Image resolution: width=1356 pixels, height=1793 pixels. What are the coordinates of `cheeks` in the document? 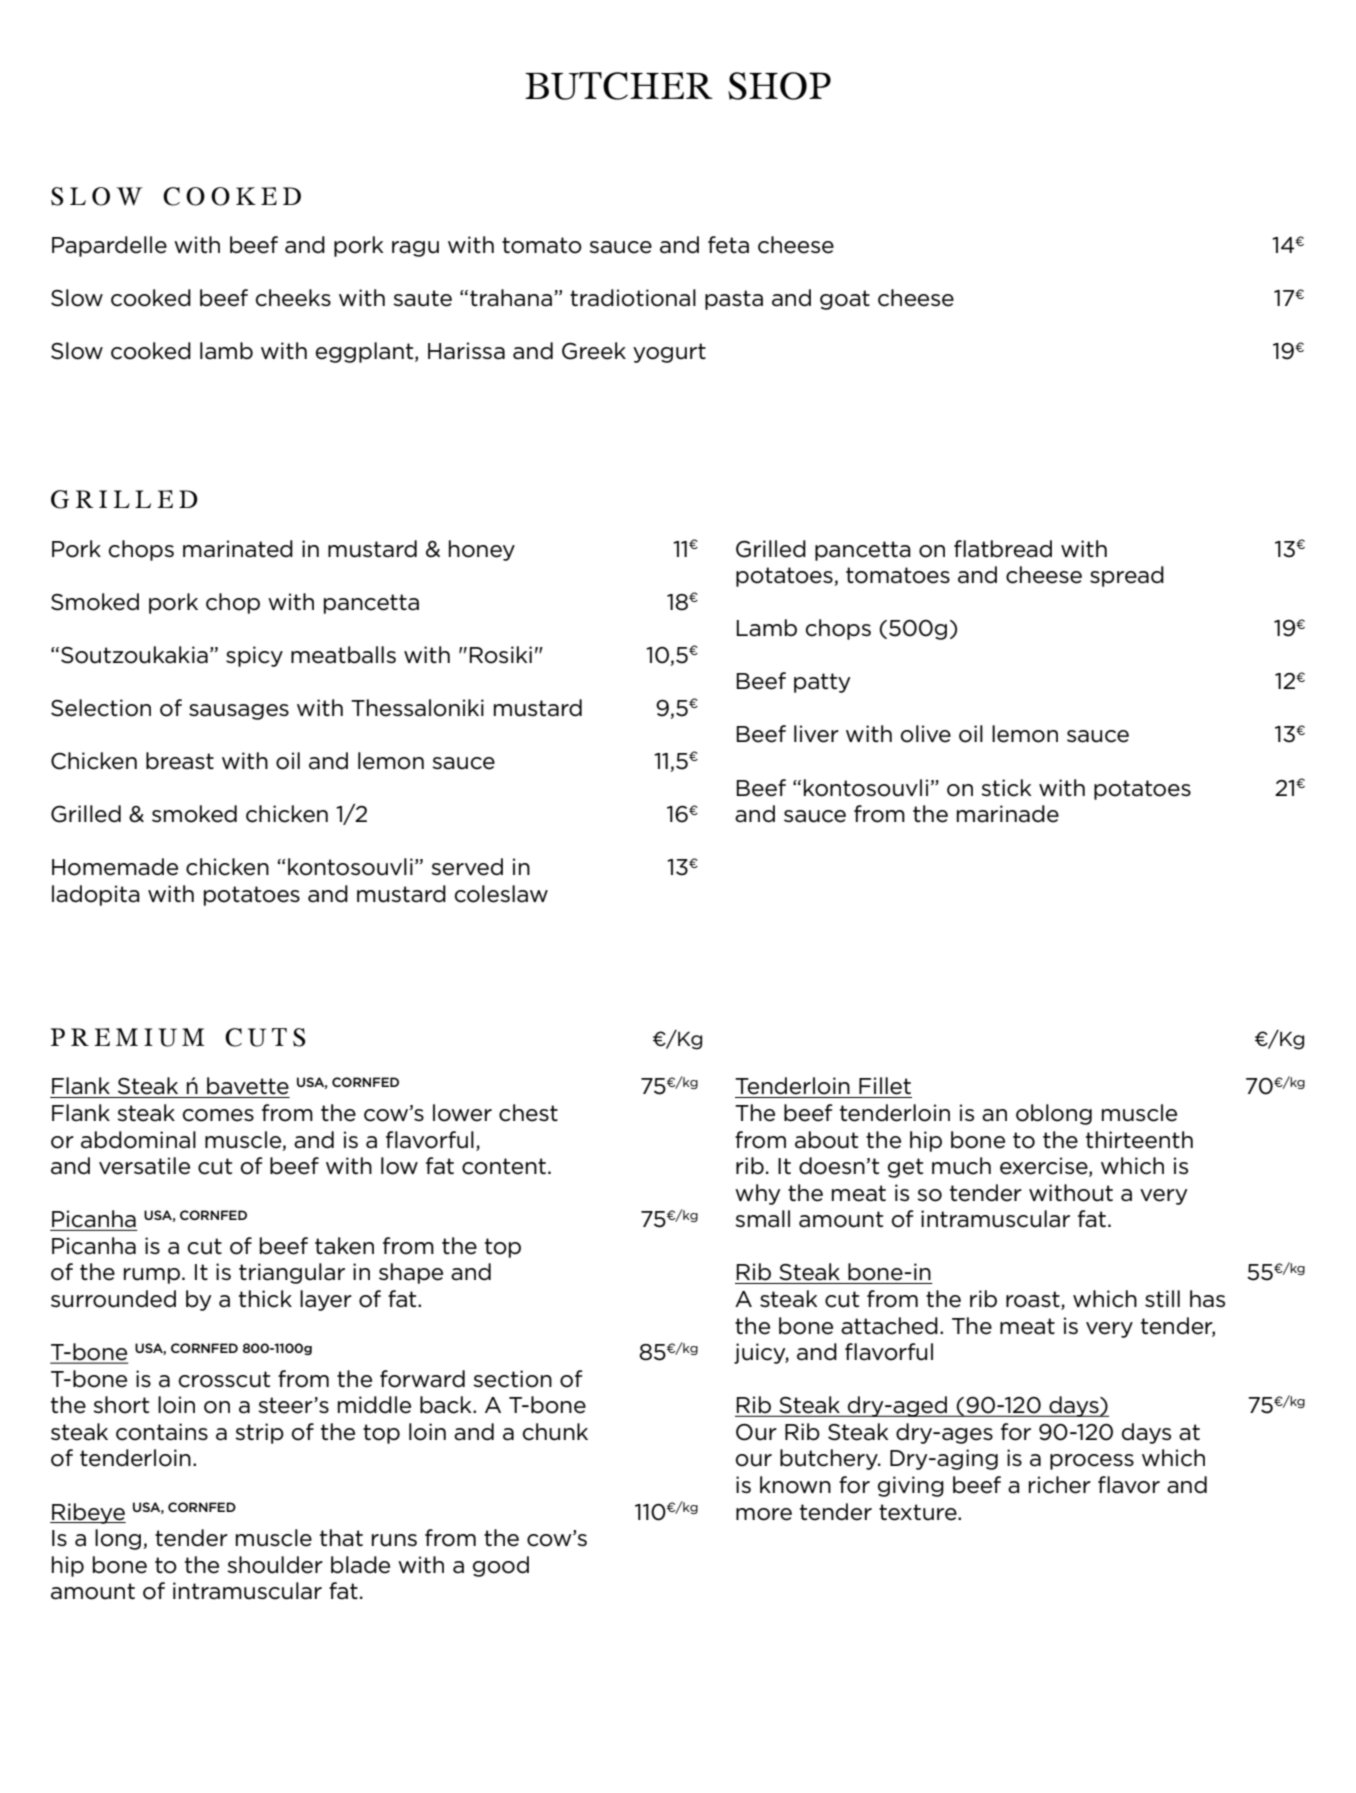 It's located at (293, 298).
